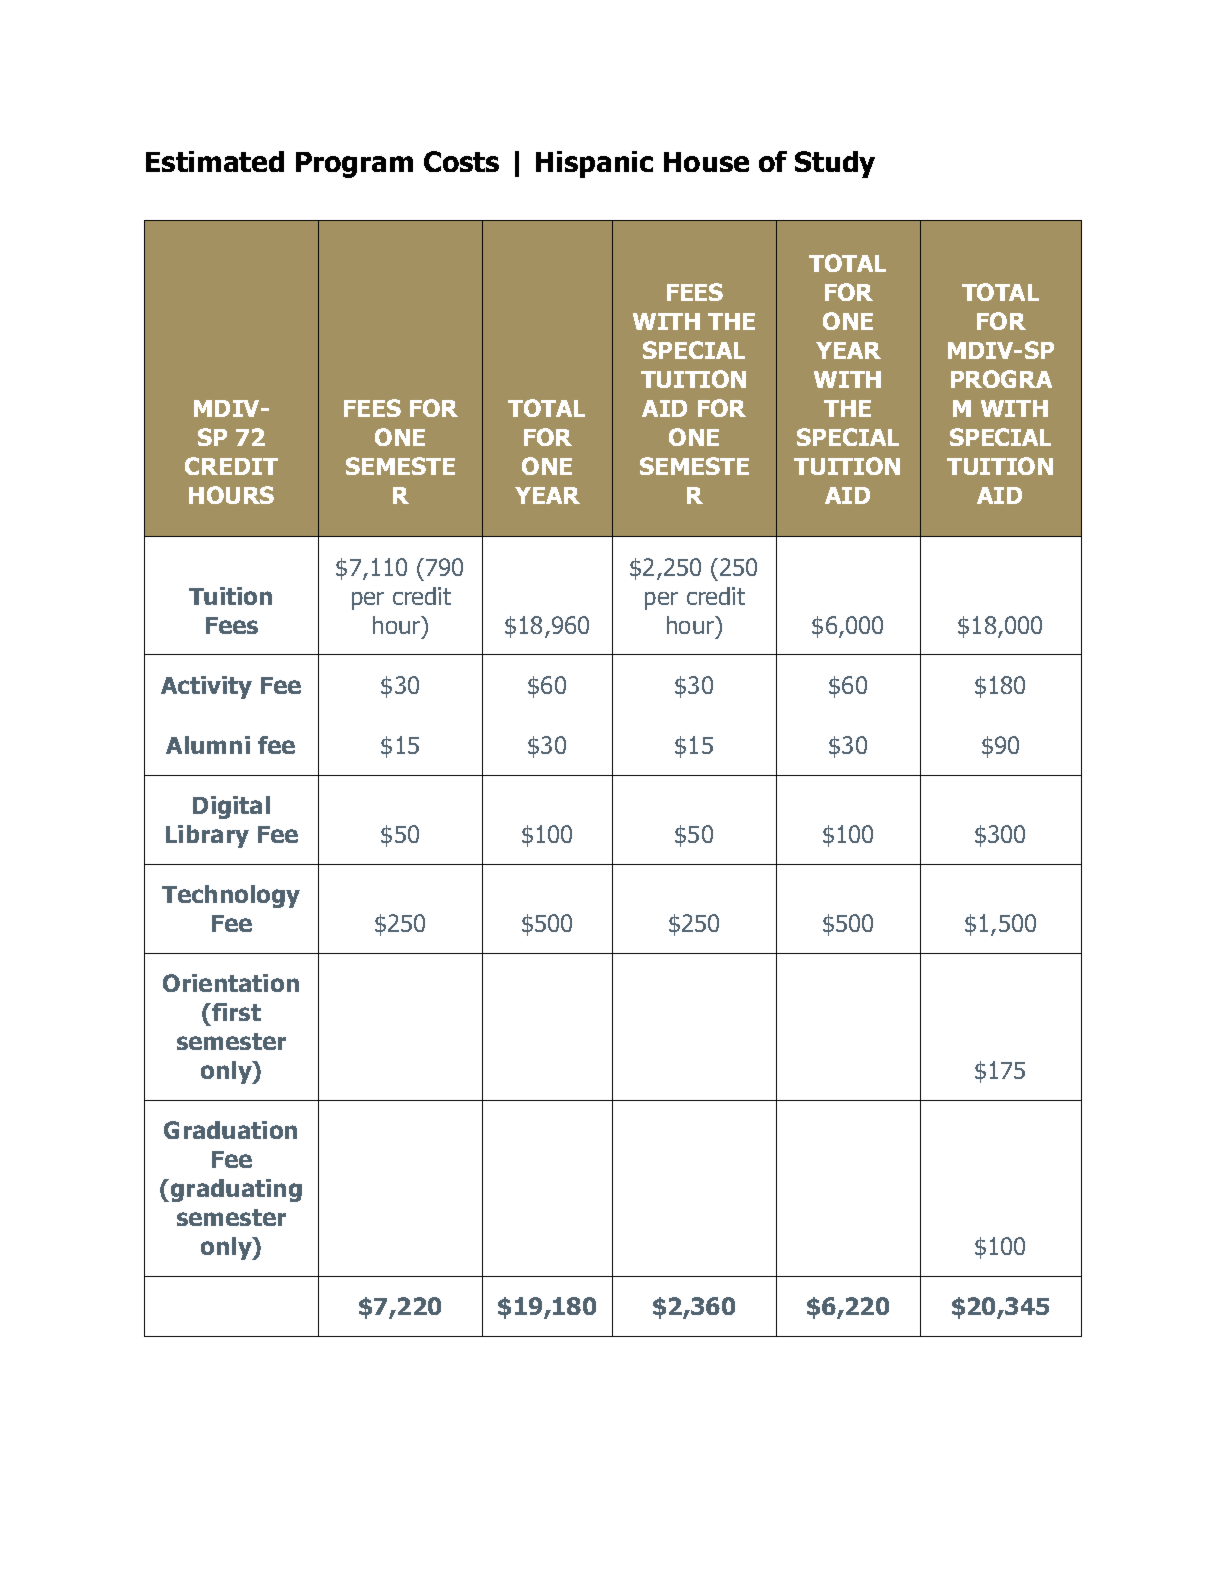 The image size is (1226, 1586). Describe the element at coordinates (206, 687) in the screenshot. I see `Activity` at that location.
